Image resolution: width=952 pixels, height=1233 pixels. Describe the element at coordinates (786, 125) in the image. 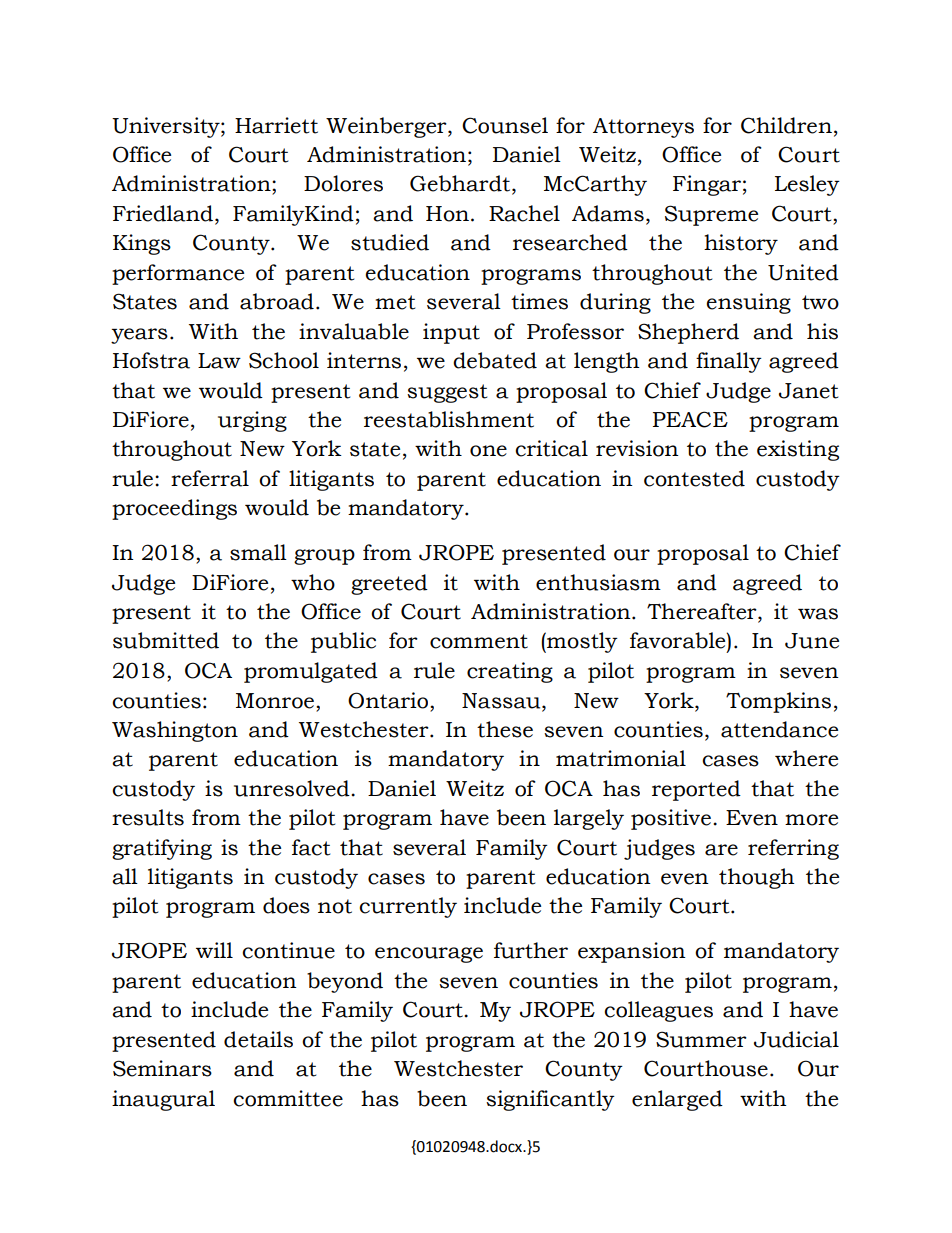

I see `Children` at that location.
